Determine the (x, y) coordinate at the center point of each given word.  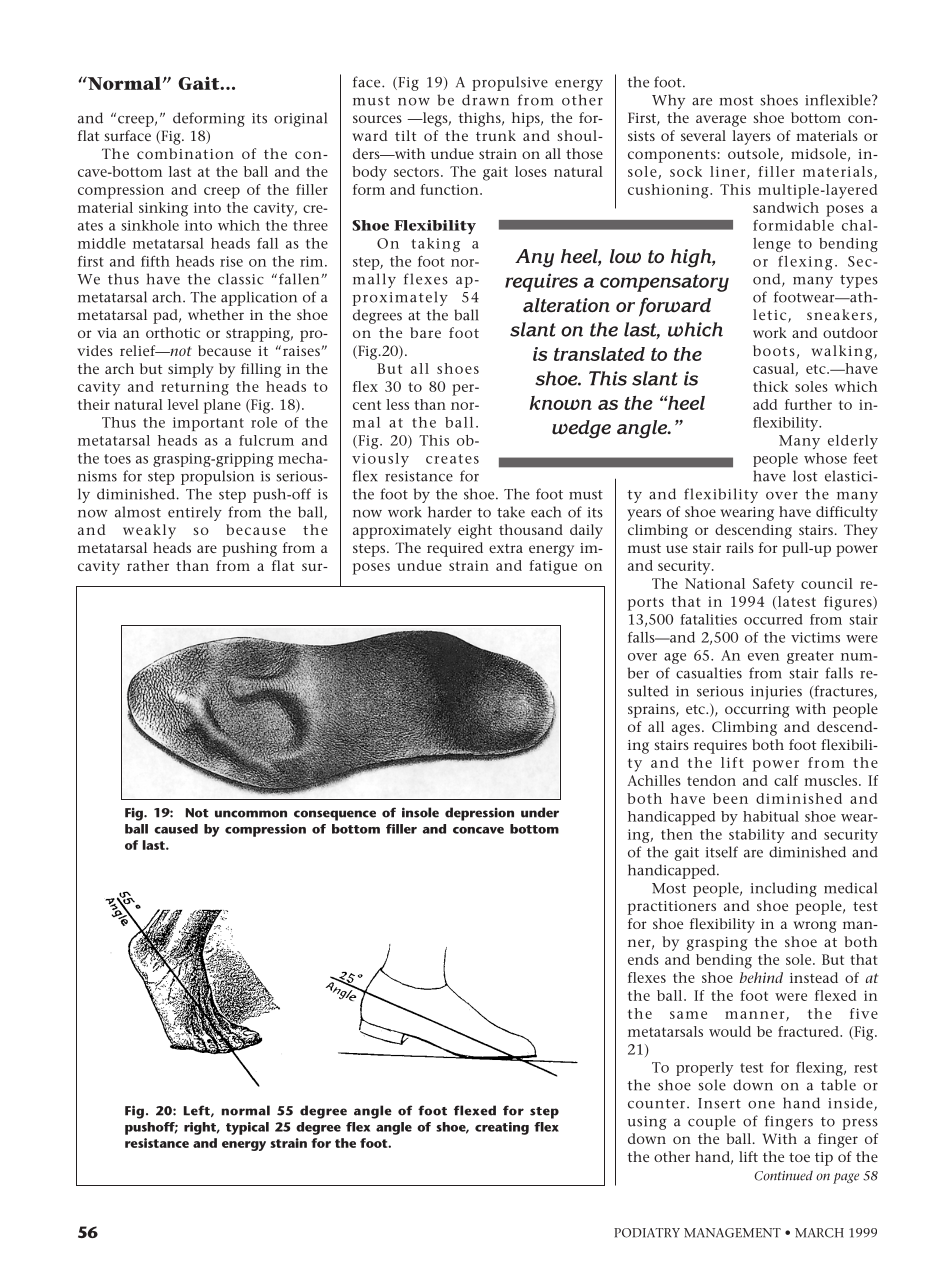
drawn (485, 100)
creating (502, 1128)
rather (148, 565)
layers (751, 137)
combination (185, 153)
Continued (783, 1176)
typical (247, 1128)
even (763, 657)
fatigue (553, 567)
